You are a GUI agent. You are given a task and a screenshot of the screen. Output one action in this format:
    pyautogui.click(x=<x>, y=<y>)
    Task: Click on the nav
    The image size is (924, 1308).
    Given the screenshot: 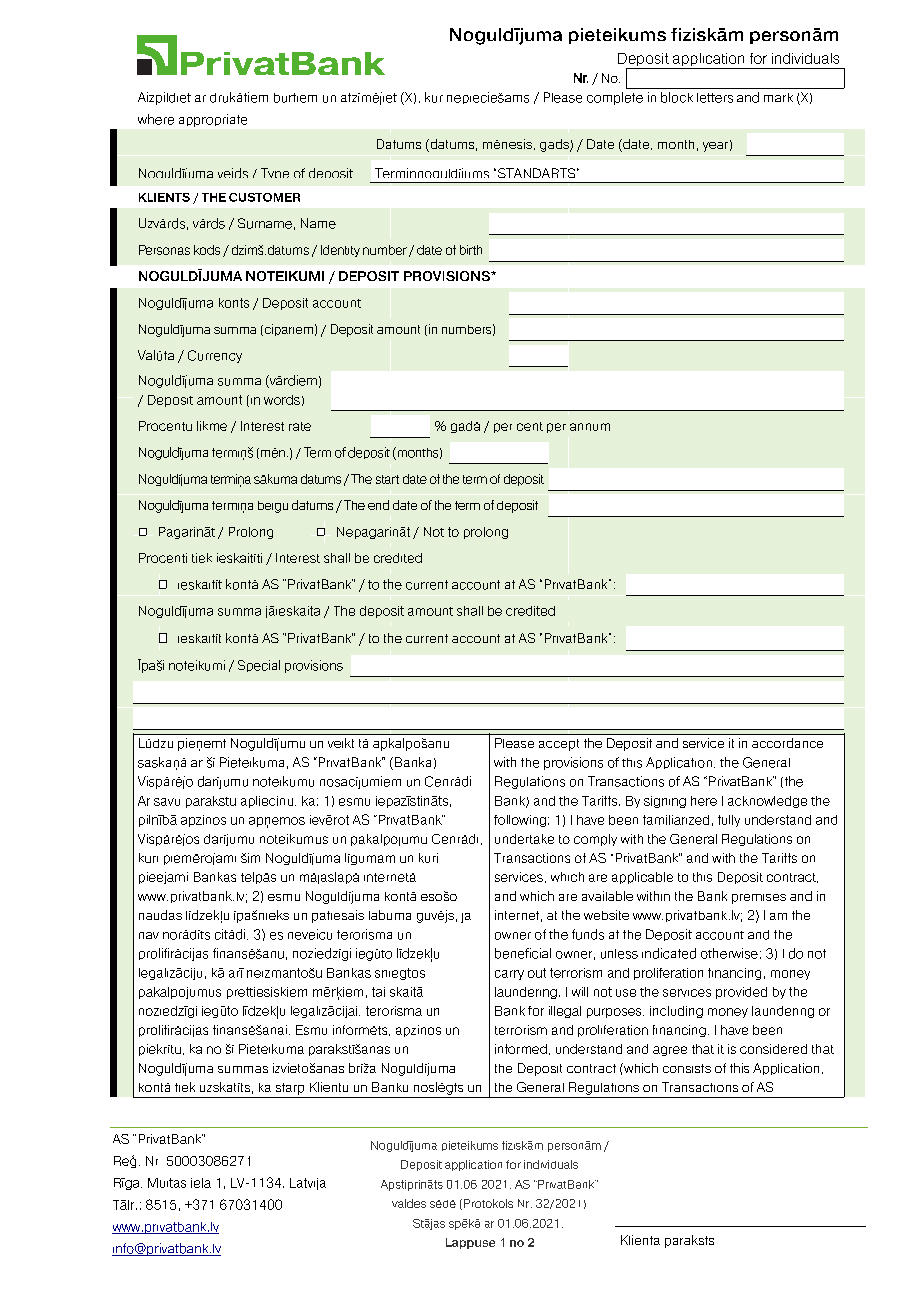 What is the action you would take?
    pyautogui.click(x=149, y=935)
